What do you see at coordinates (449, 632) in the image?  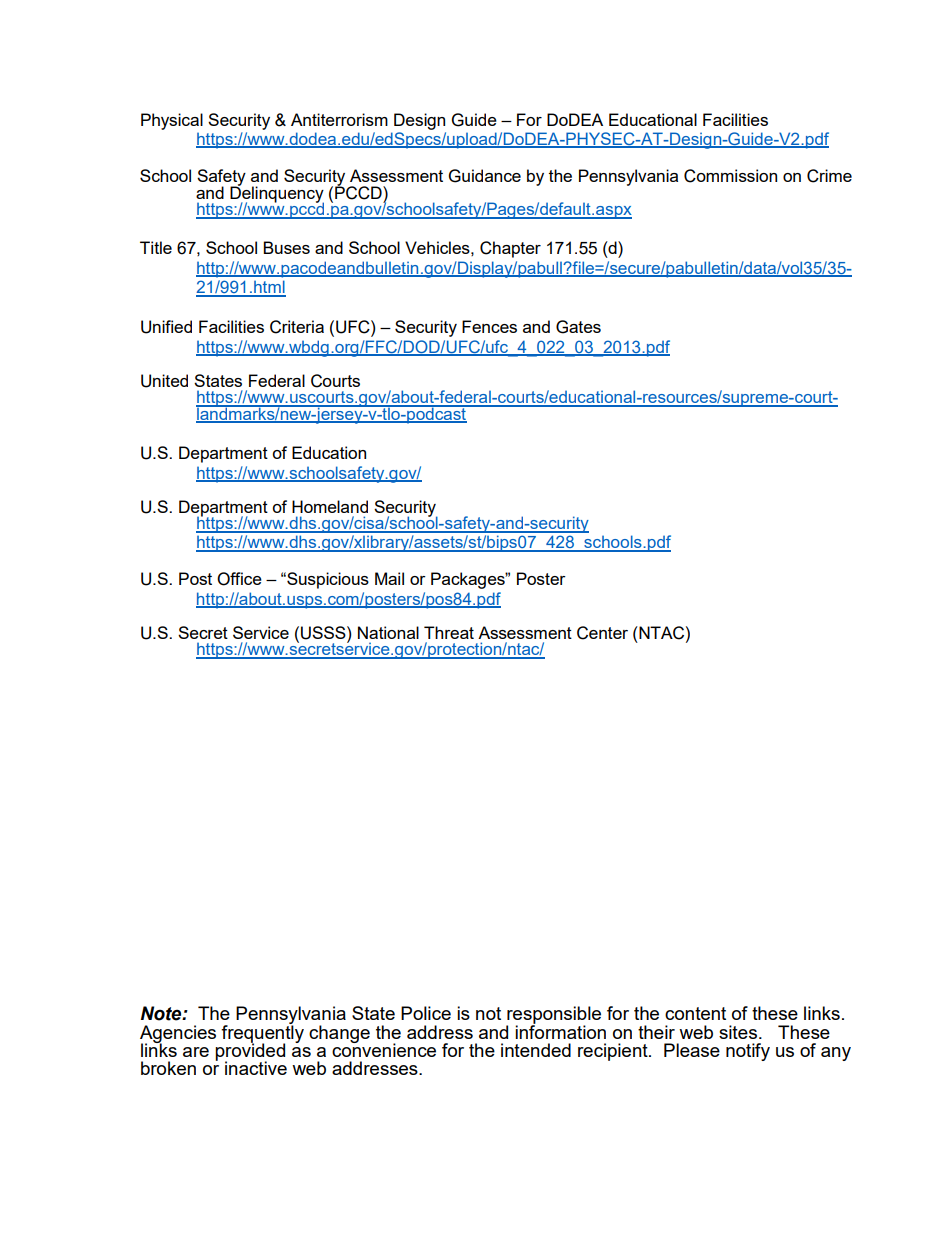 I see `Threat` at bounding box center [449, 632].
